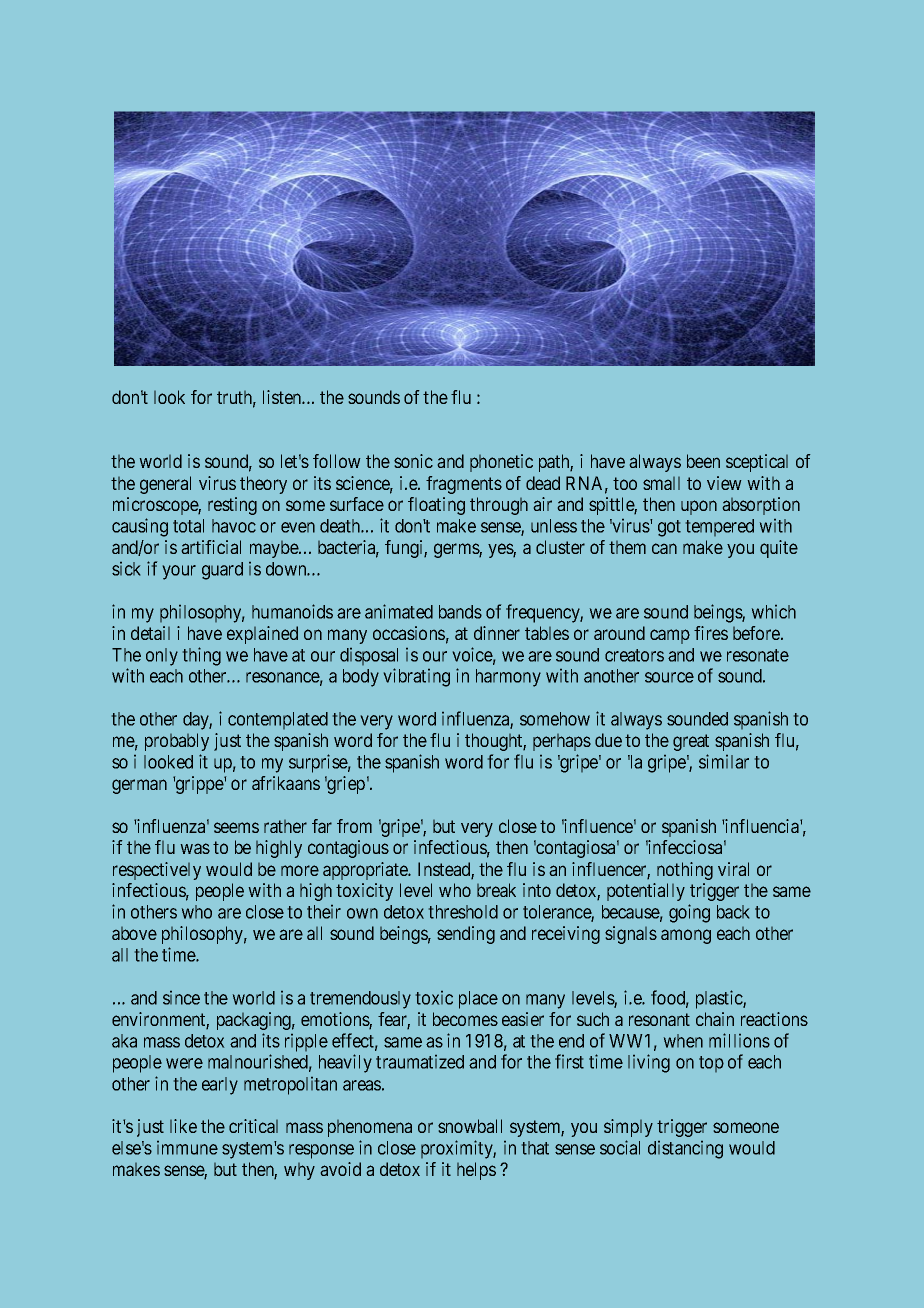 The image size is (924, 1308). What do you see at coordinates (733, 869) in the image?
I see `viral` at bounding box center [733, 869].
